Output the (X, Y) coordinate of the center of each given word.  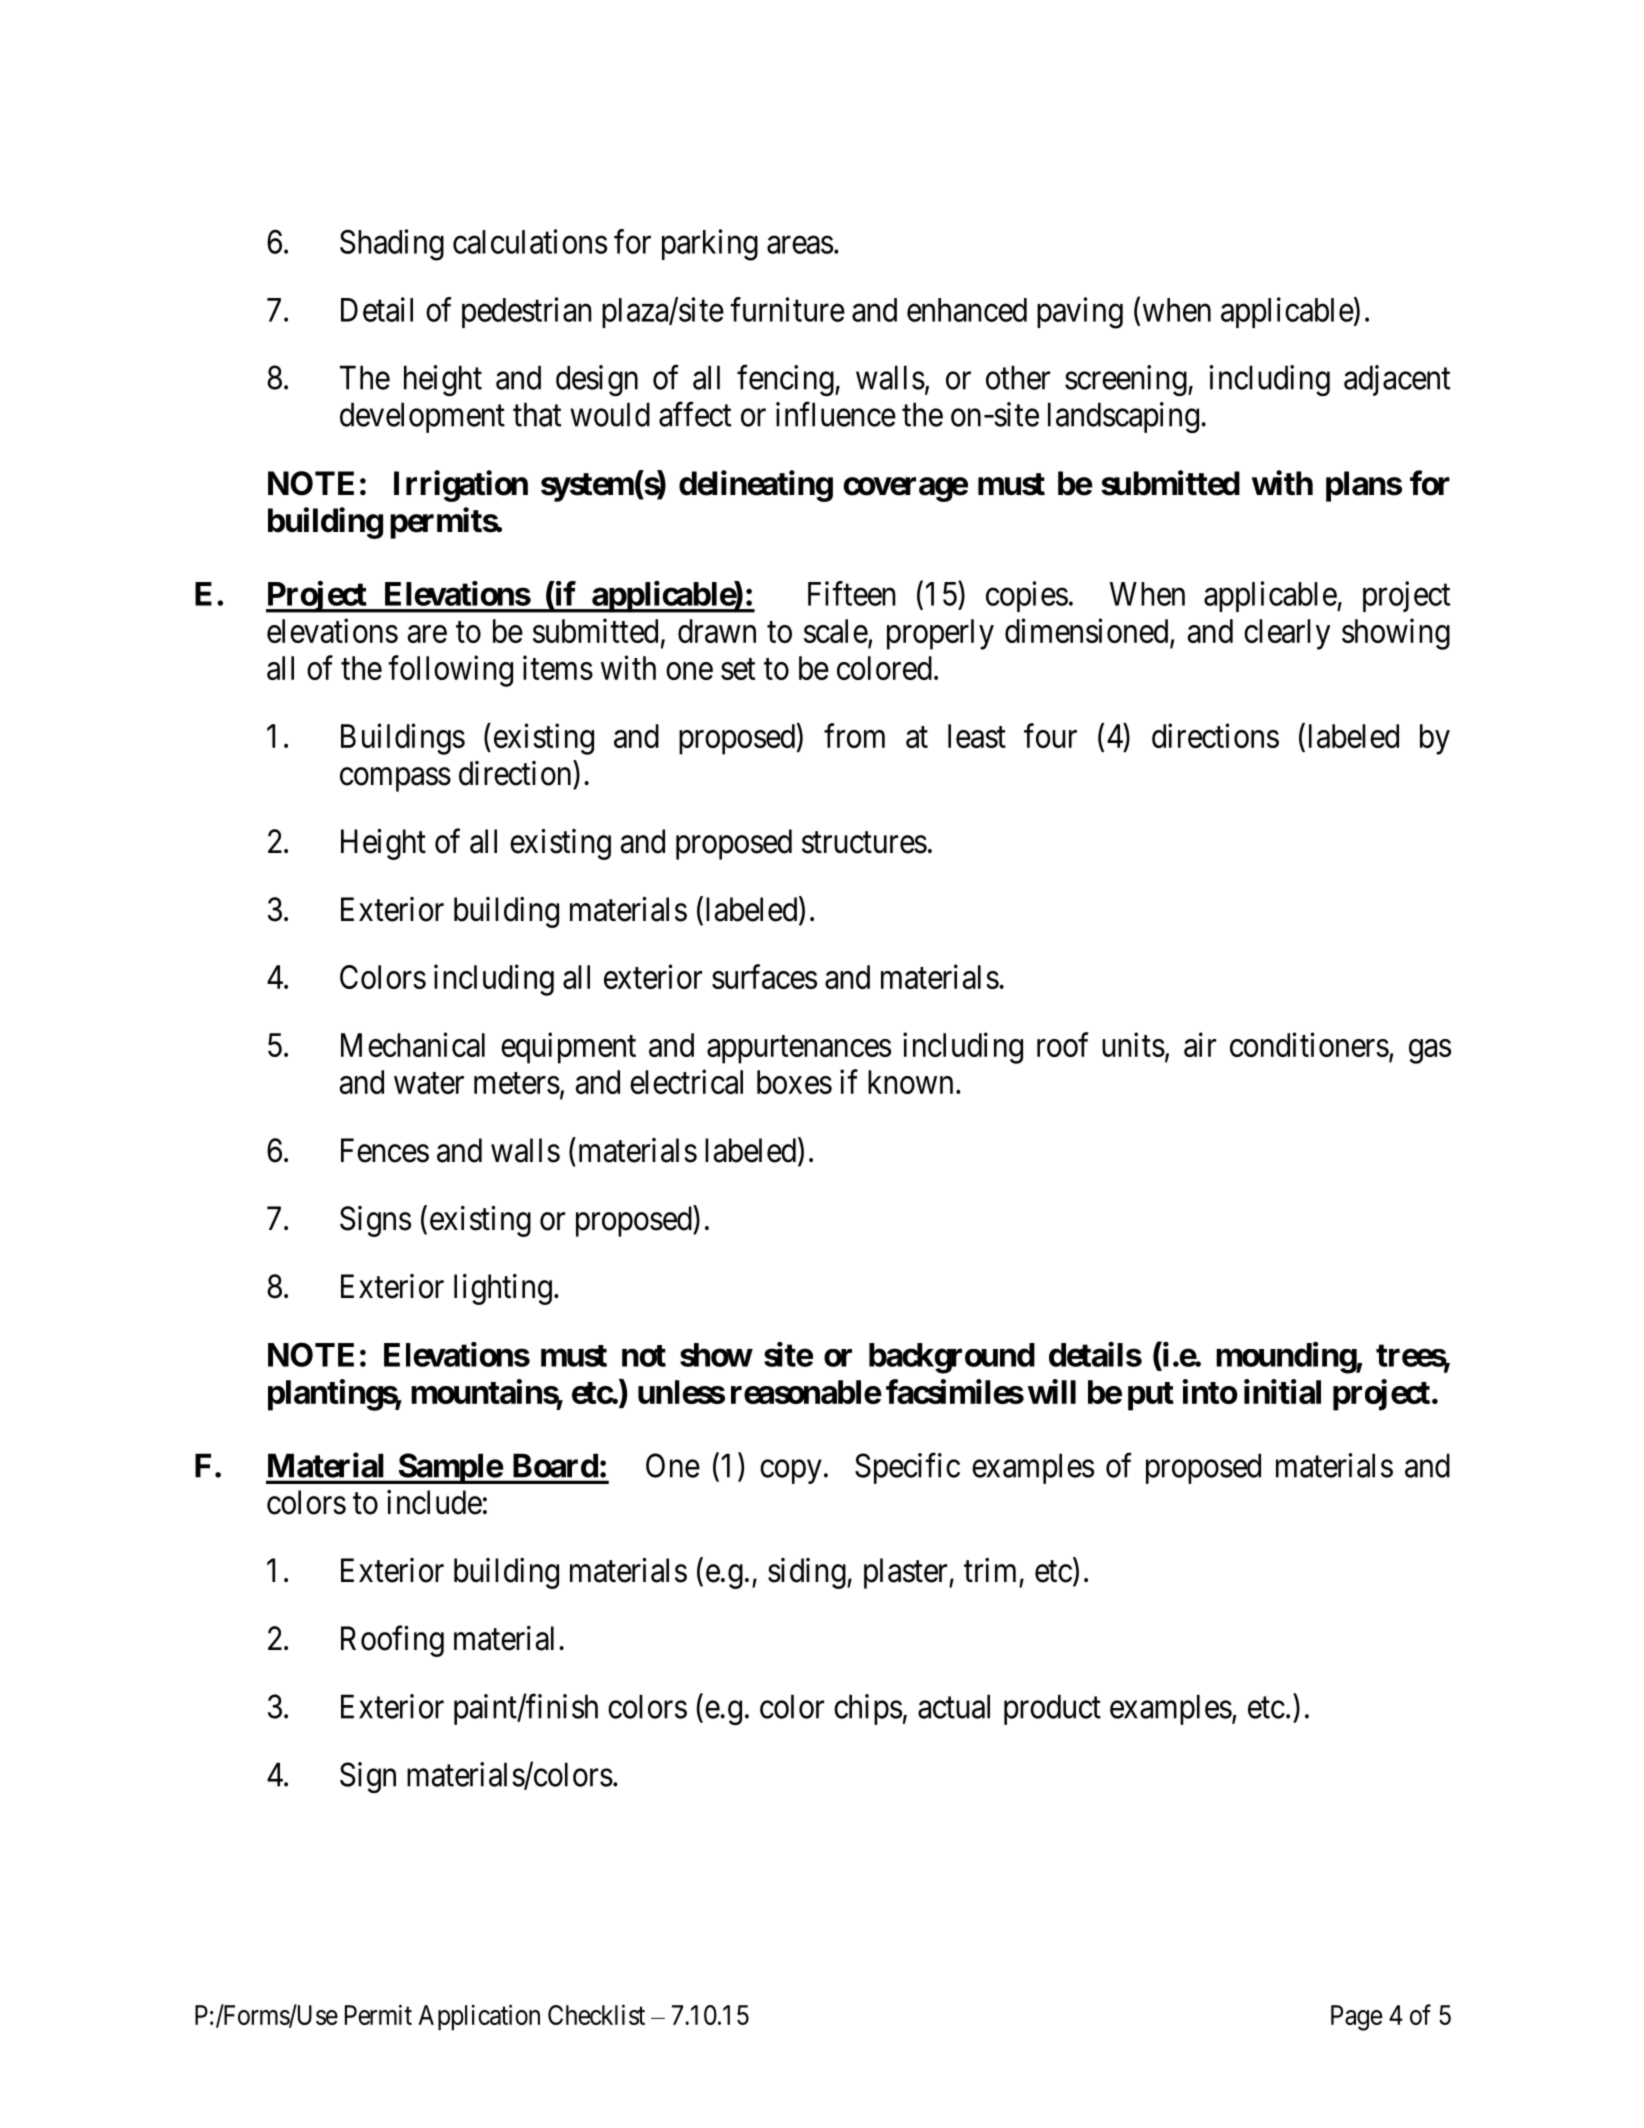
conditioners (1309, 1044)
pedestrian (527, 312)
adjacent (1397, 380)
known (910, 1082)
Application (479, 2017)
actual (954, 1706)
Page (1356, 2018)
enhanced (967, 310)
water (429, 1083)
